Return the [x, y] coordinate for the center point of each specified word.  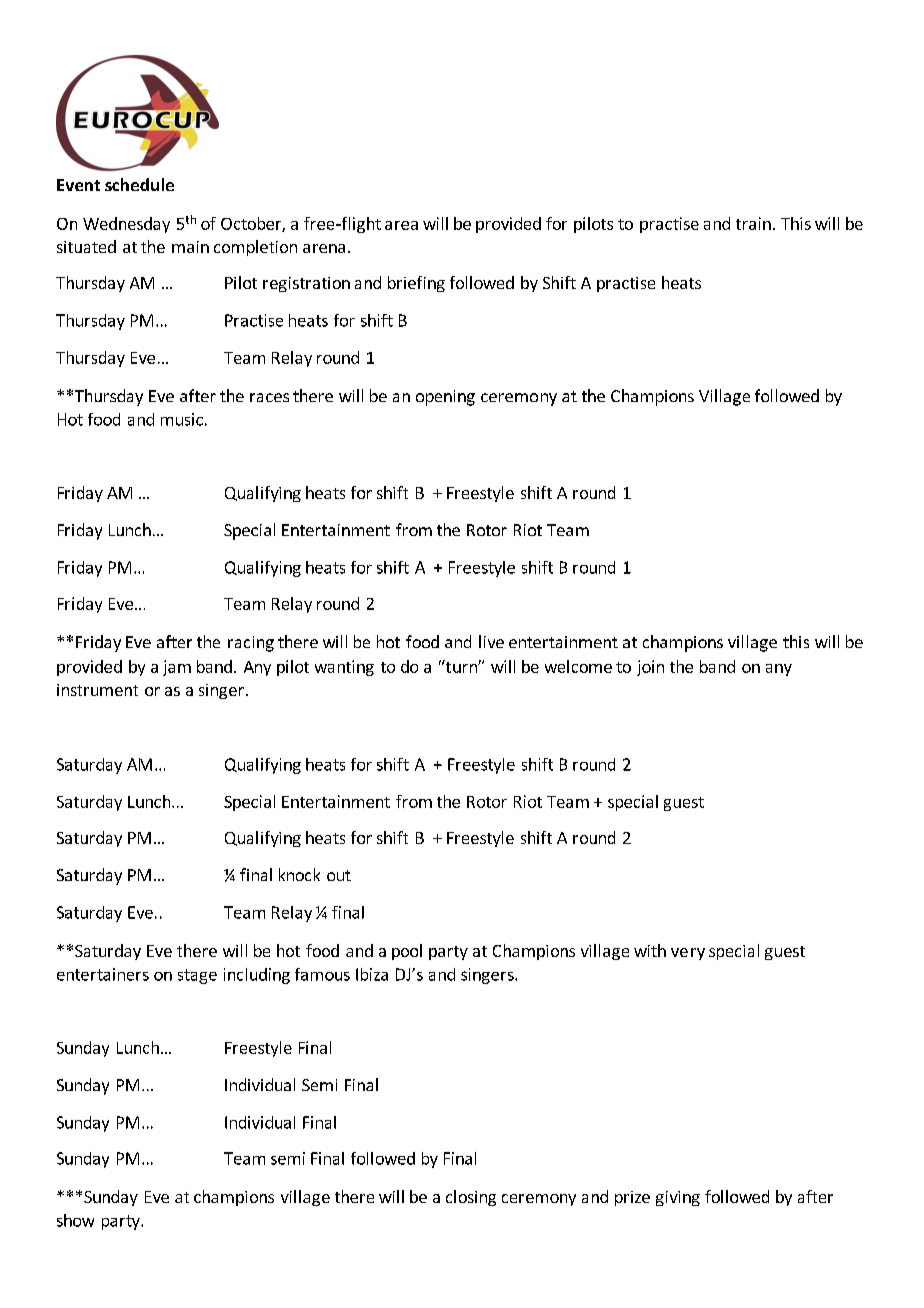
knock [299, 874]
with [650, 950]
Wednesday [126, 225]
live [491, 641]
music [182, 419]
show [75, 1220]
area [401, 225]
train [753, 223]
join [650, 668]
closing [471, 1198]
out [339, 875]
